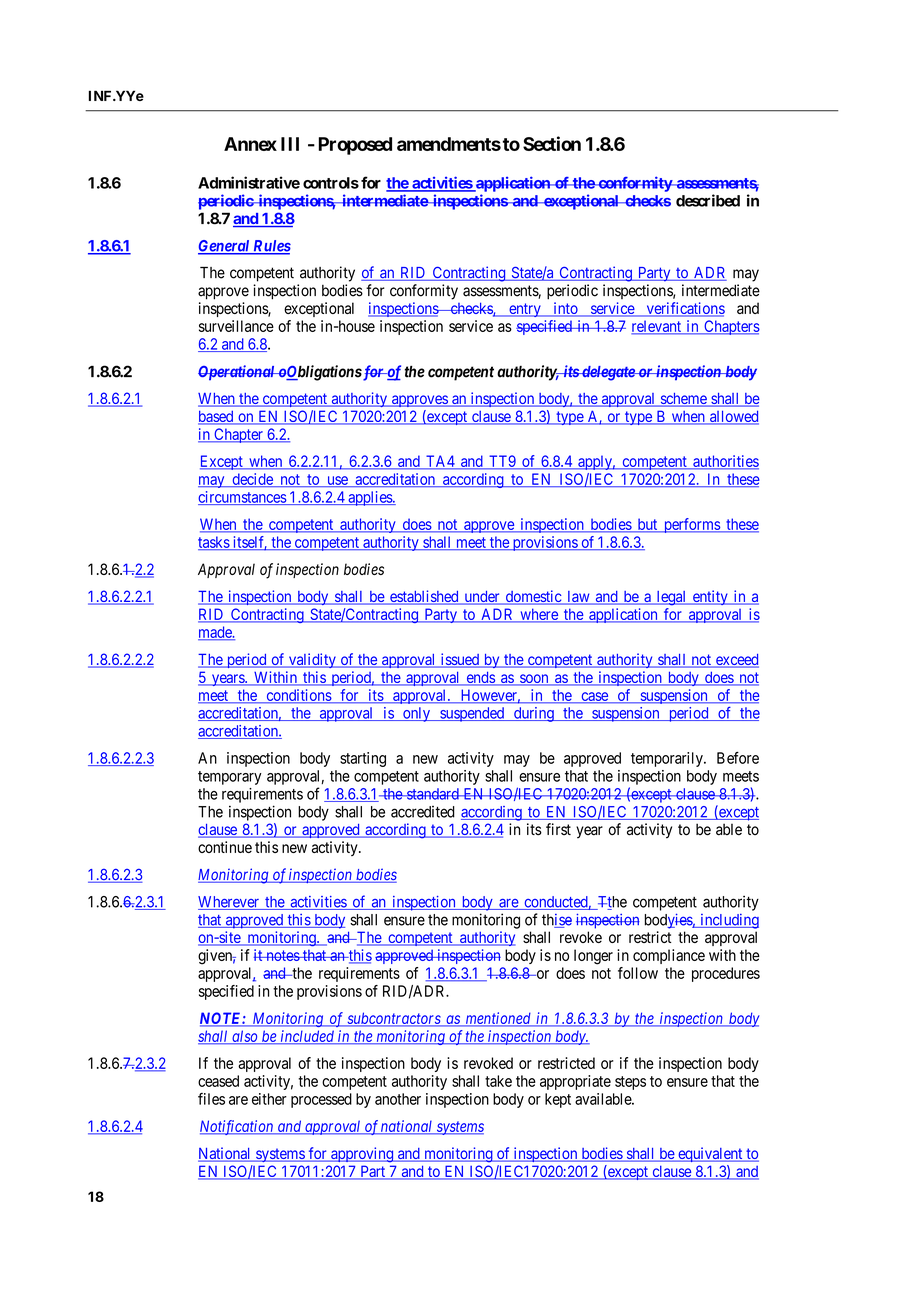 The image size is (924, 1308). What do you see at coordinates (691, 525) in the page?
I see `performs` at bounding box center [691, 525].
